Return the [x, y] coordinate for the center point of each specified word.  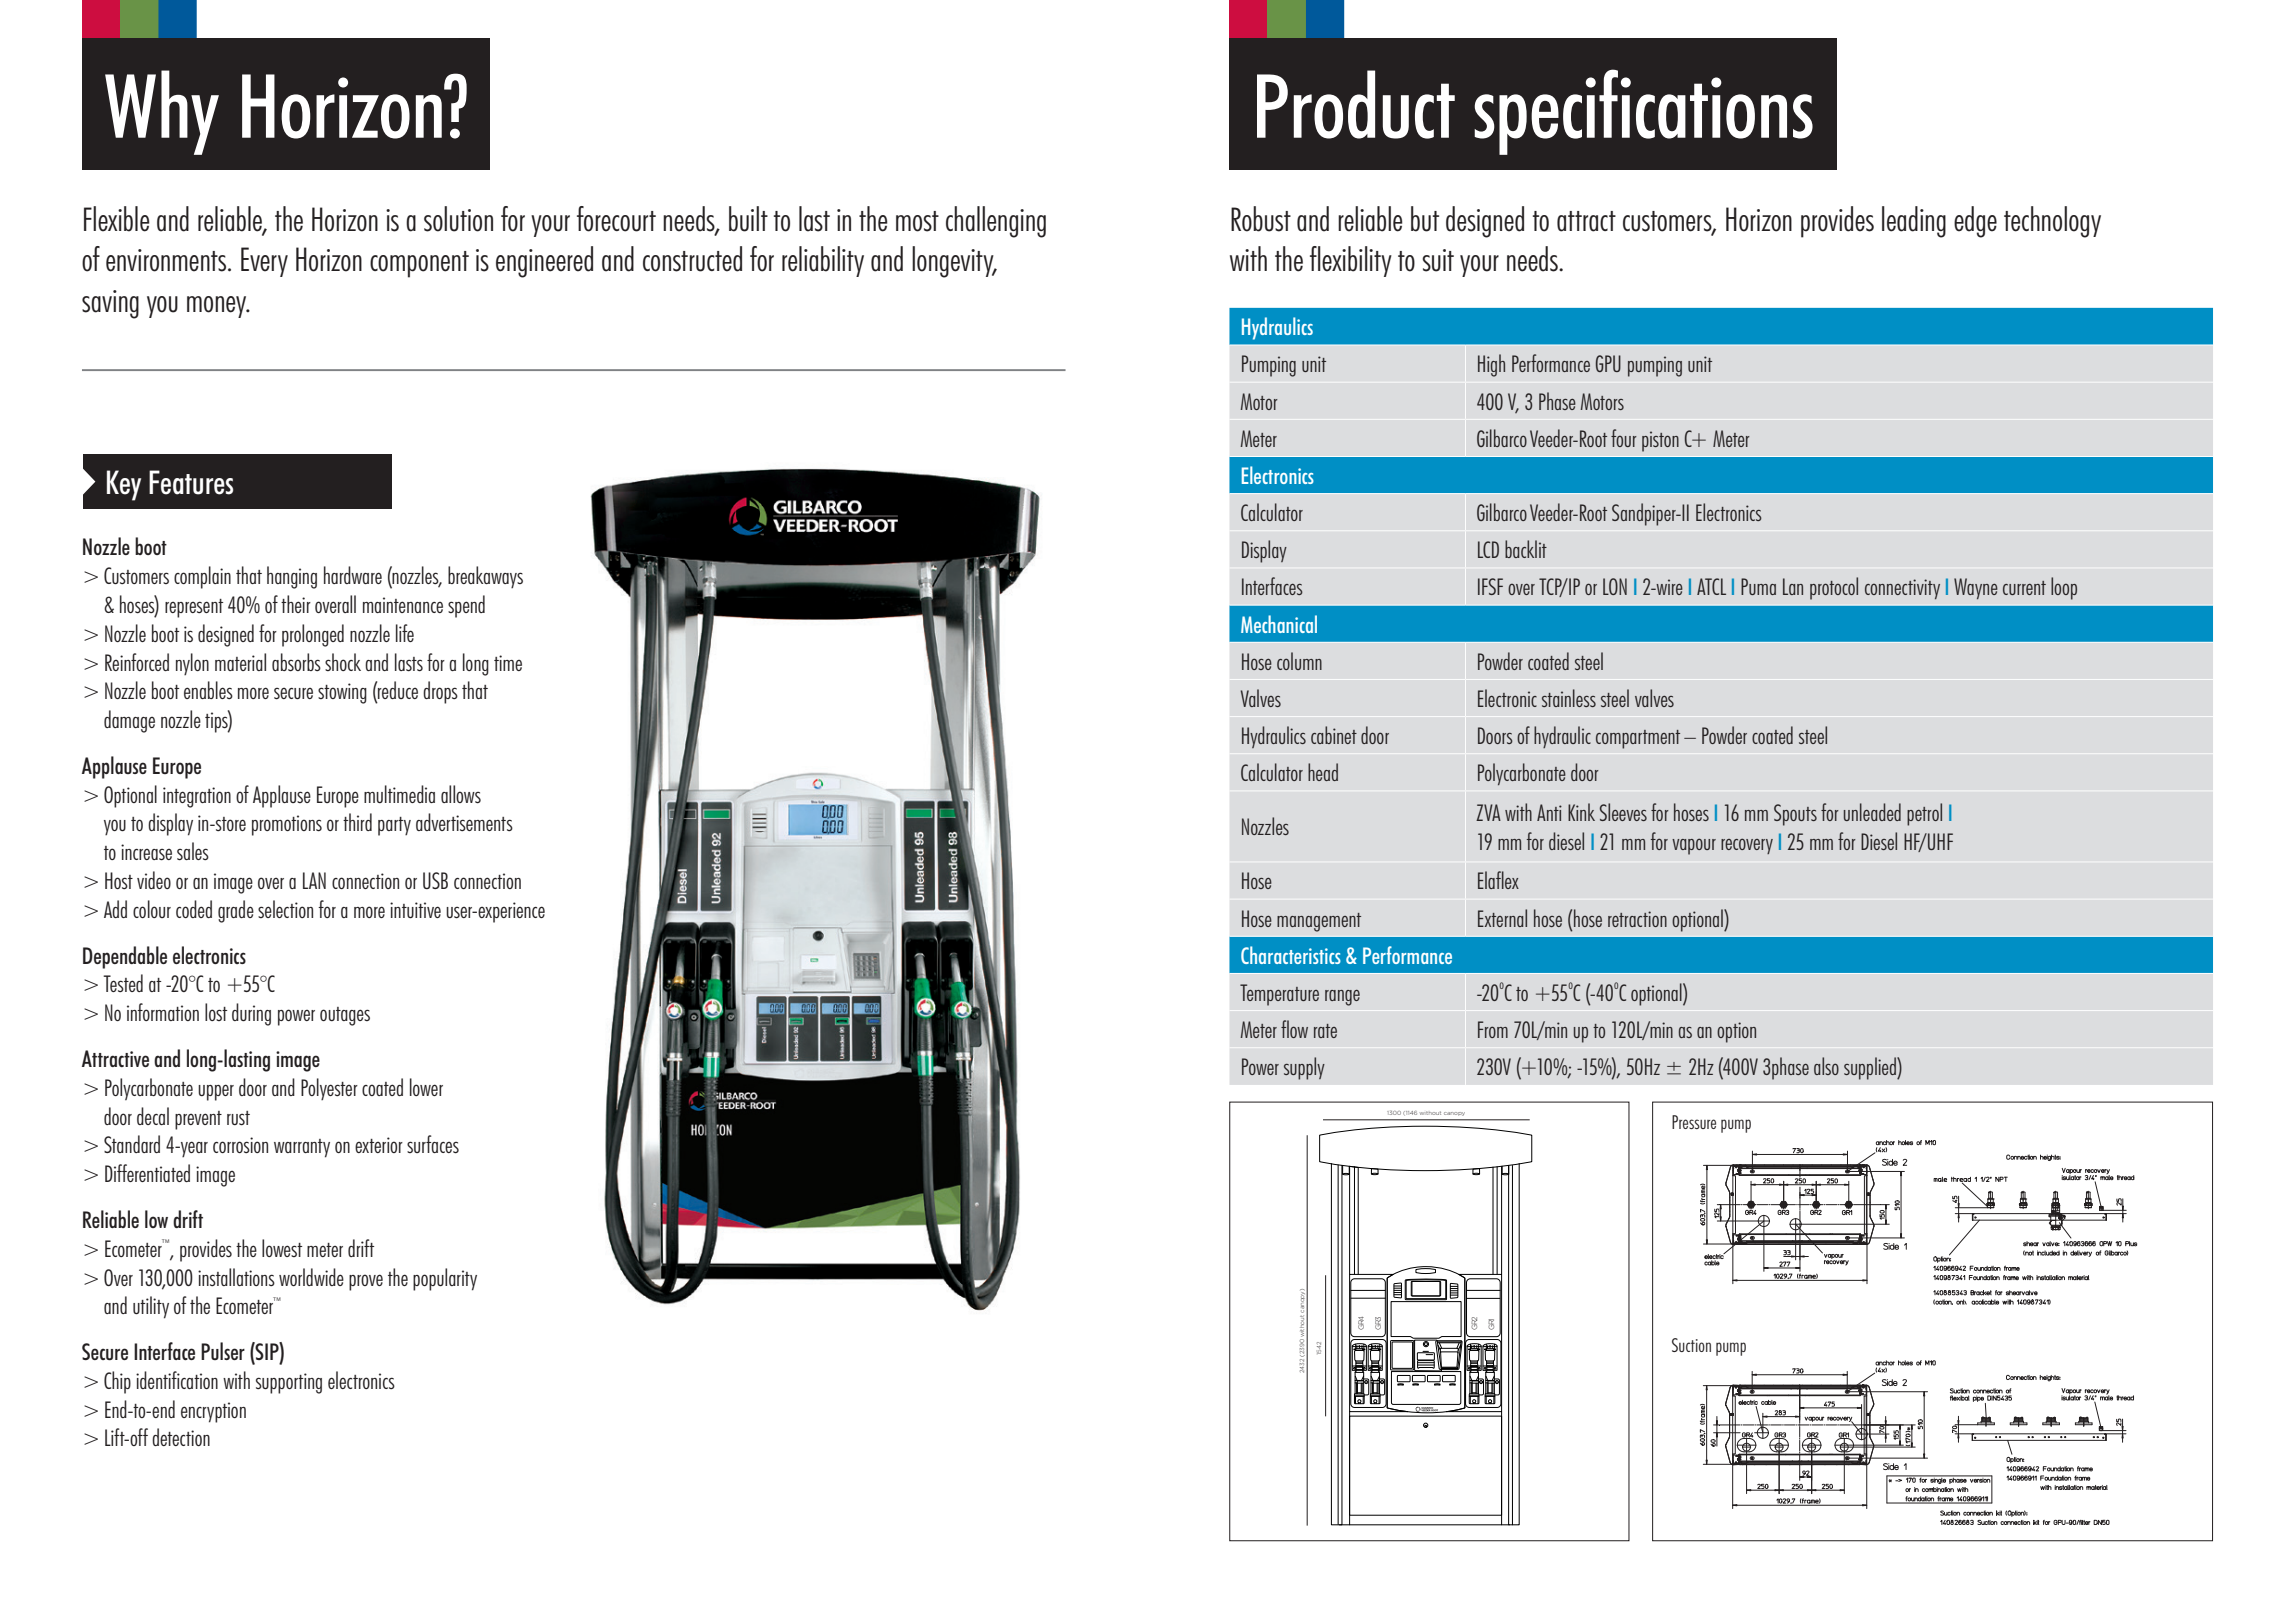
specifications [1643, 112]
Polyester [329, 1089]
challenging [996, 222]
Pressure [1694, 1122]
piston [1660, 441]
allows [461, 794]
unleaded [1872, 812]
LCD [1488, 549]
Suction [1691, 1345]
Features [191, 482]
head [1323, 772]
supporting [289, 1383]
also [1826, 1066]
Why [162, 112]
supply [1304, 1068]
